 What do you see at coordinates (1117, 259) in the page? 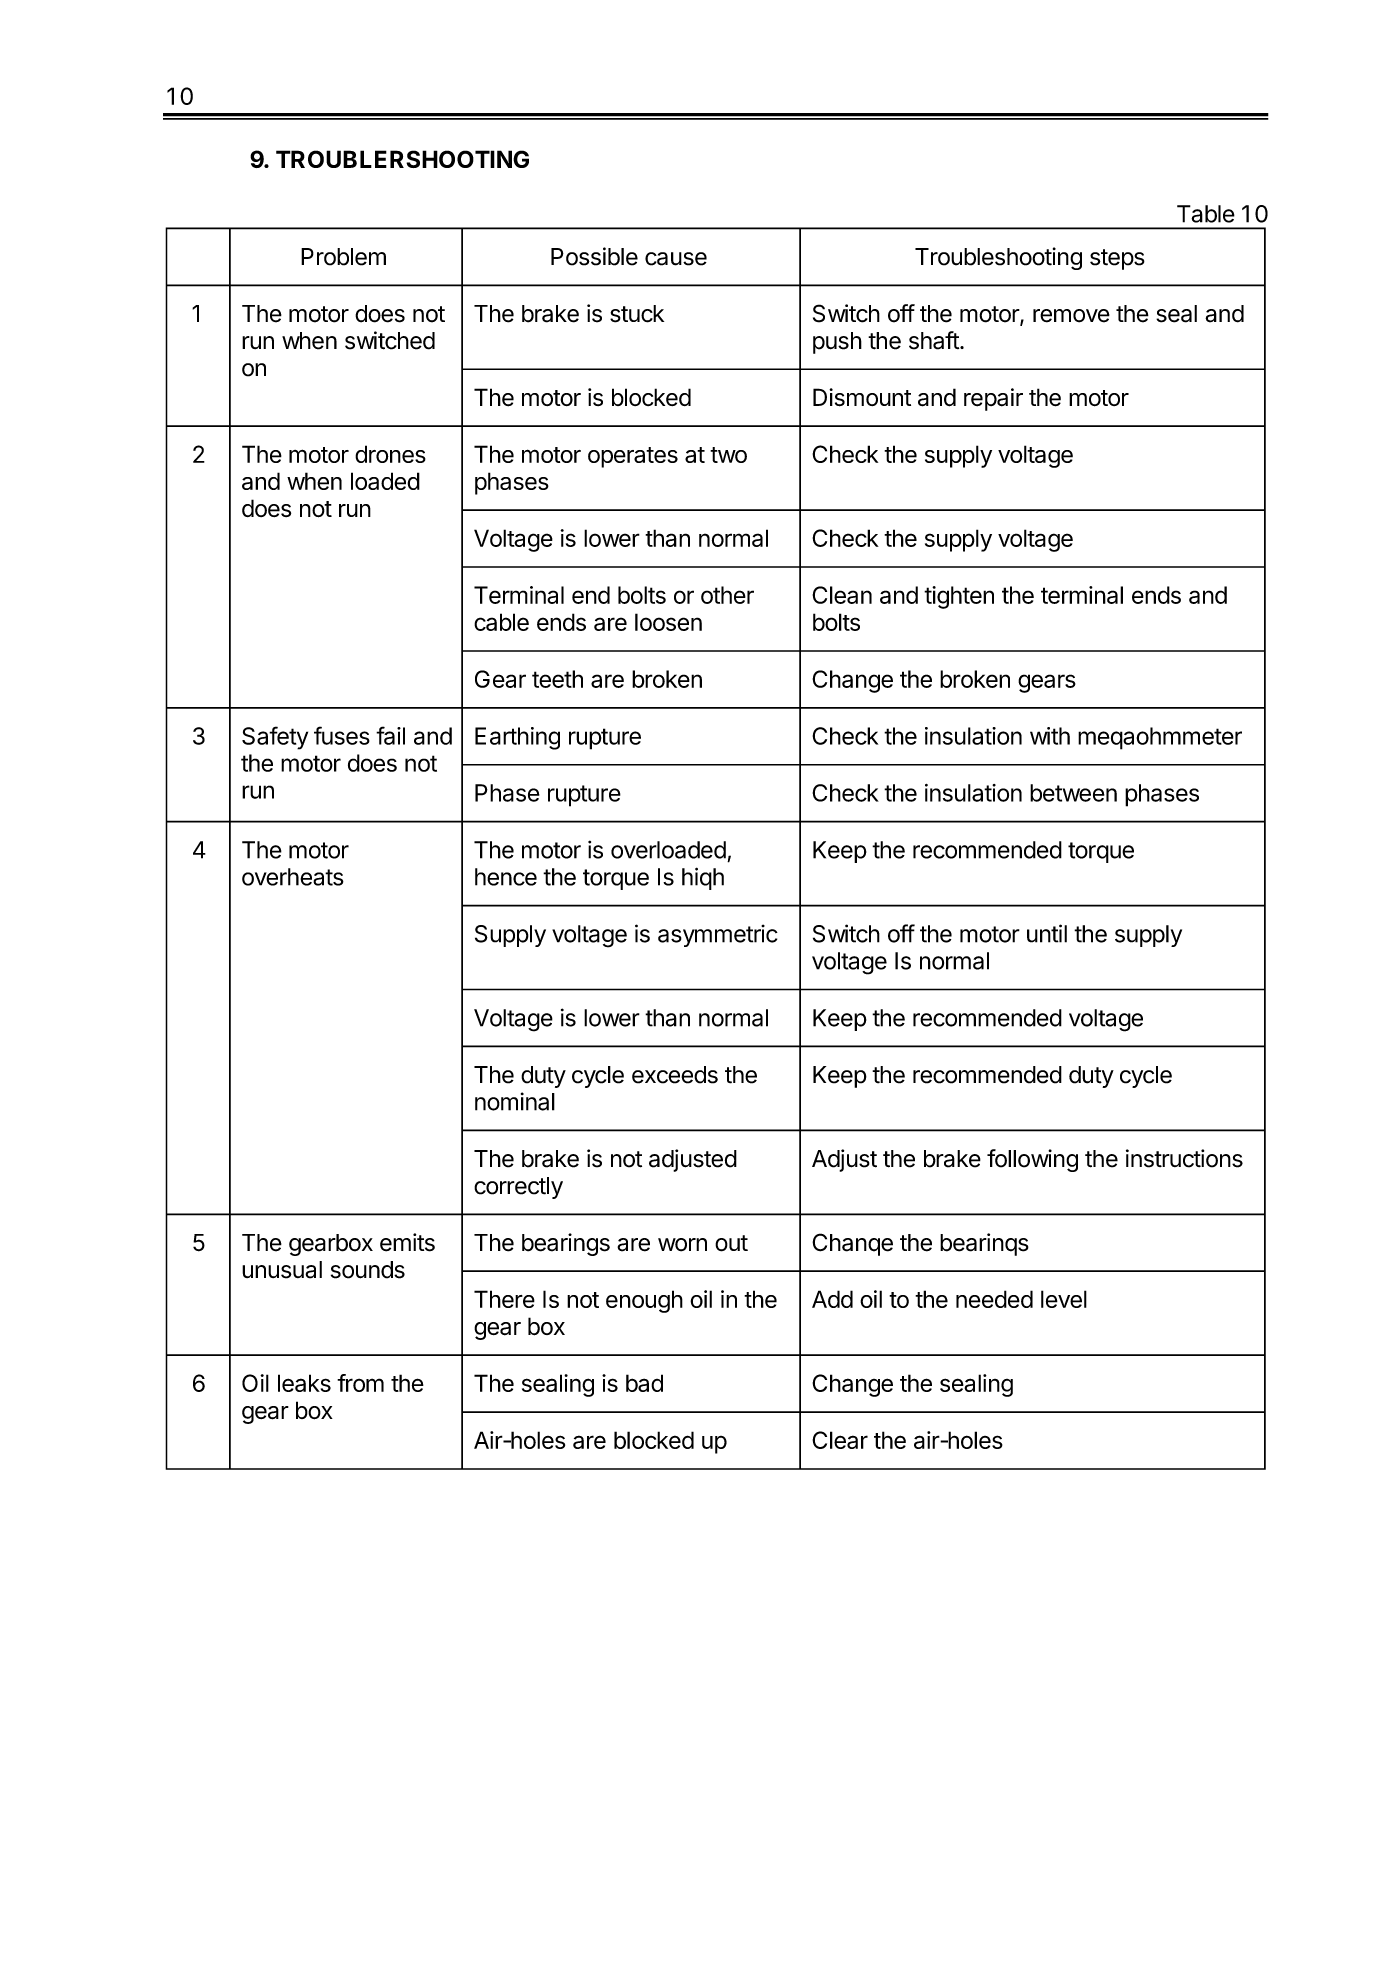
I see `steps` at bounding box center [1117, 259].
